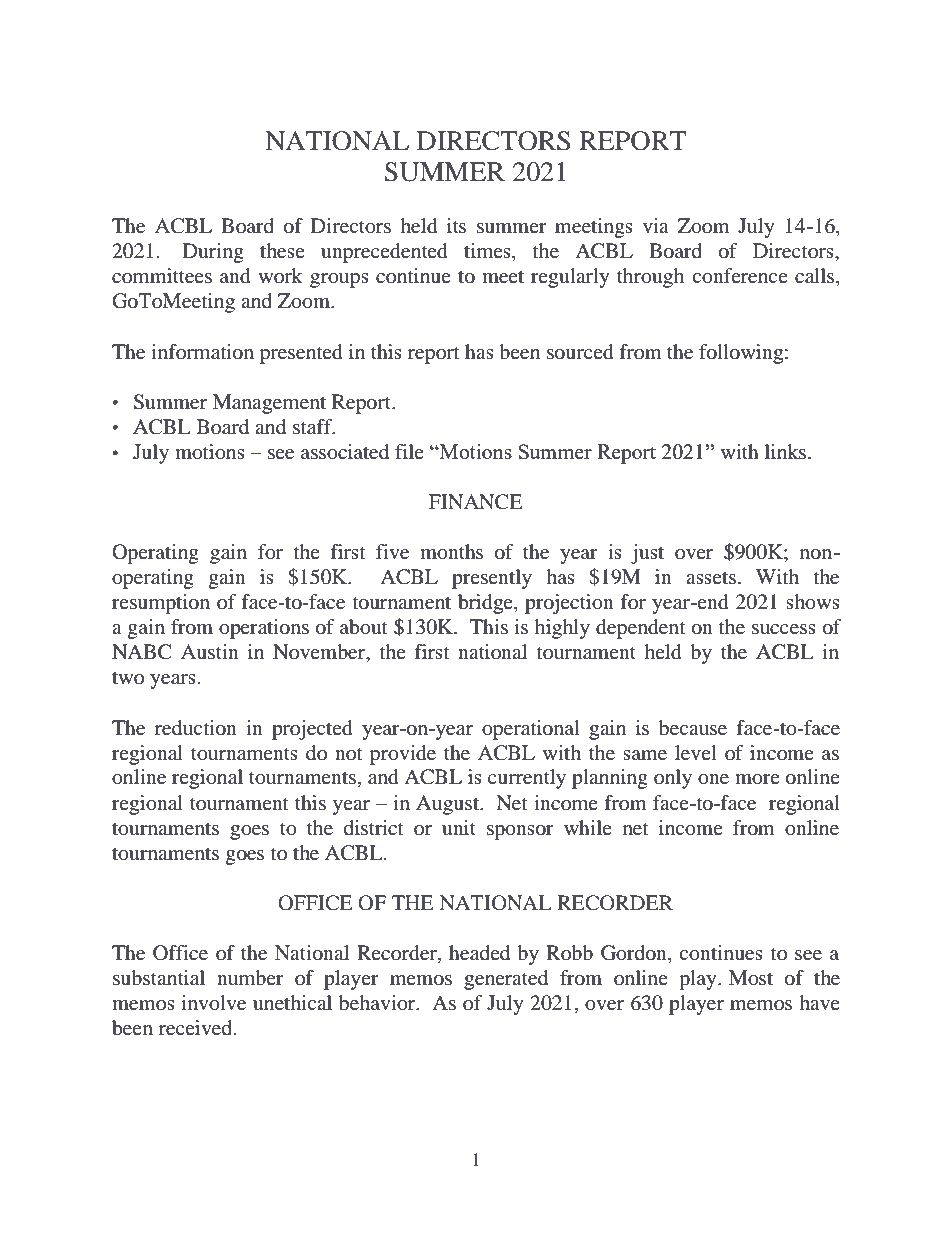 This document has height=1233, width=952. Describe the element at coordinates (740, 276) in the document. I see `conference` at that location.
